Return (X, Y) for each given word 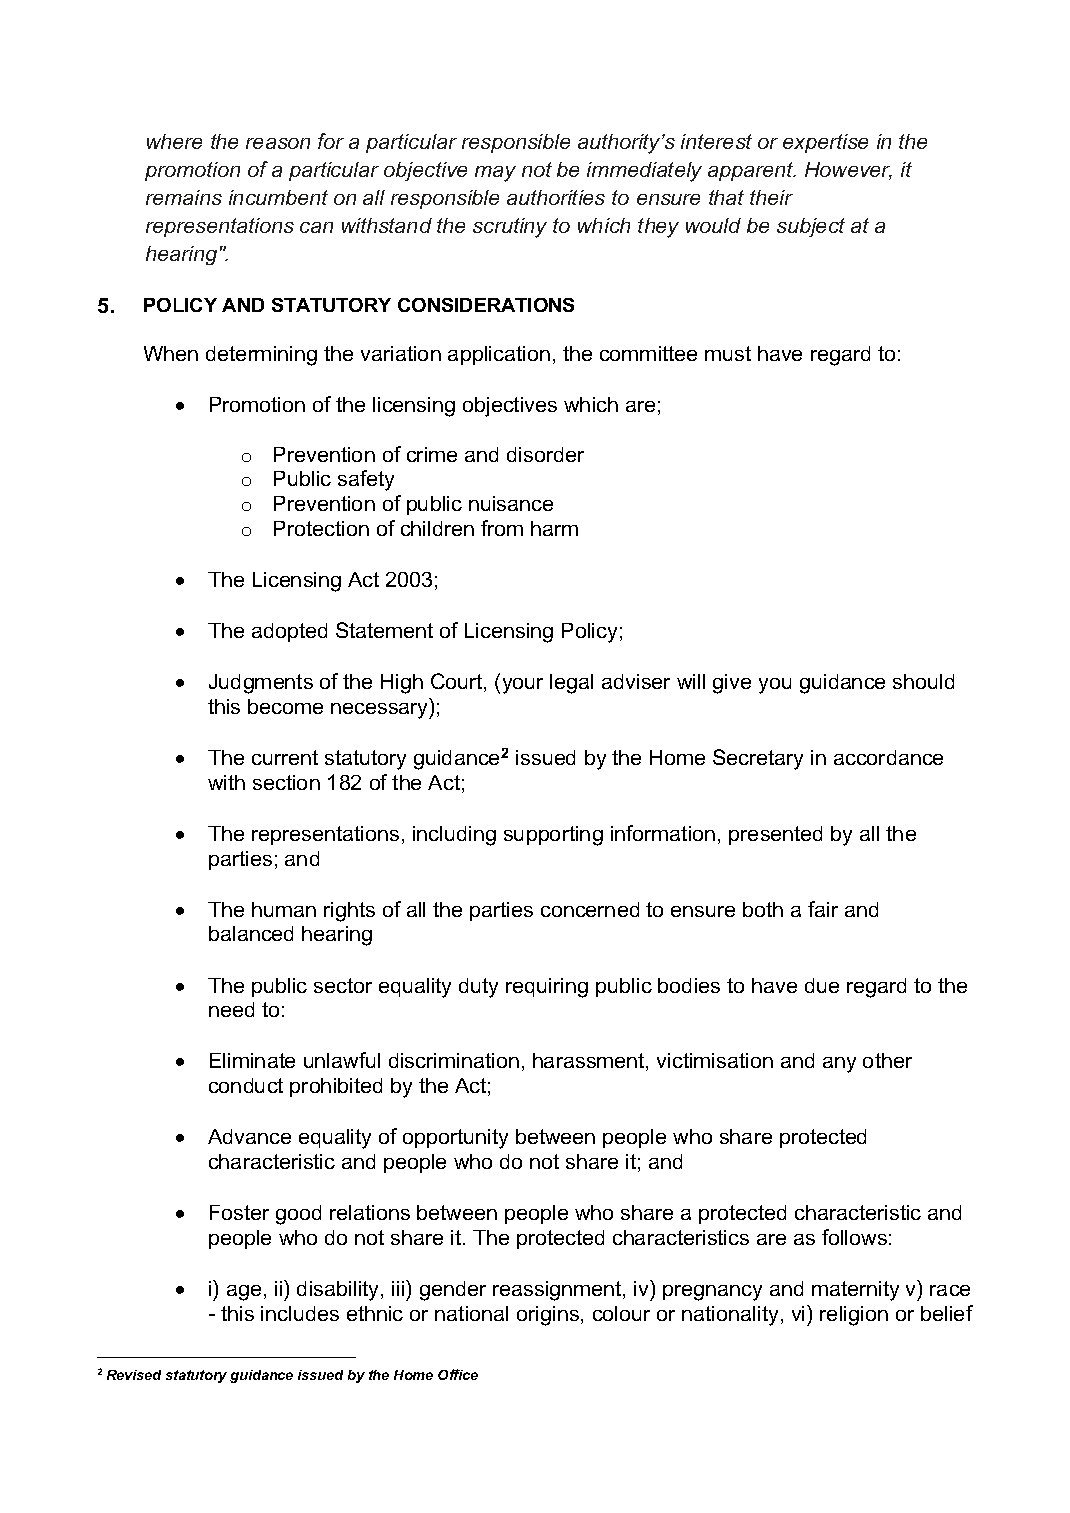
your (523, 686)
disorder (545, 454)
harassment (590, 1062)
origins (549, 1316)
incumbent (278, 197)
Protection (321, 528)
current (285, 757)
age (244, 1293)
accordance (888, 757)
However (848, 171)
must (728, 353)
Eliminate (252, 1060)
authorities (556, 197)
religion (854, 1316)
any (839, 1065)
